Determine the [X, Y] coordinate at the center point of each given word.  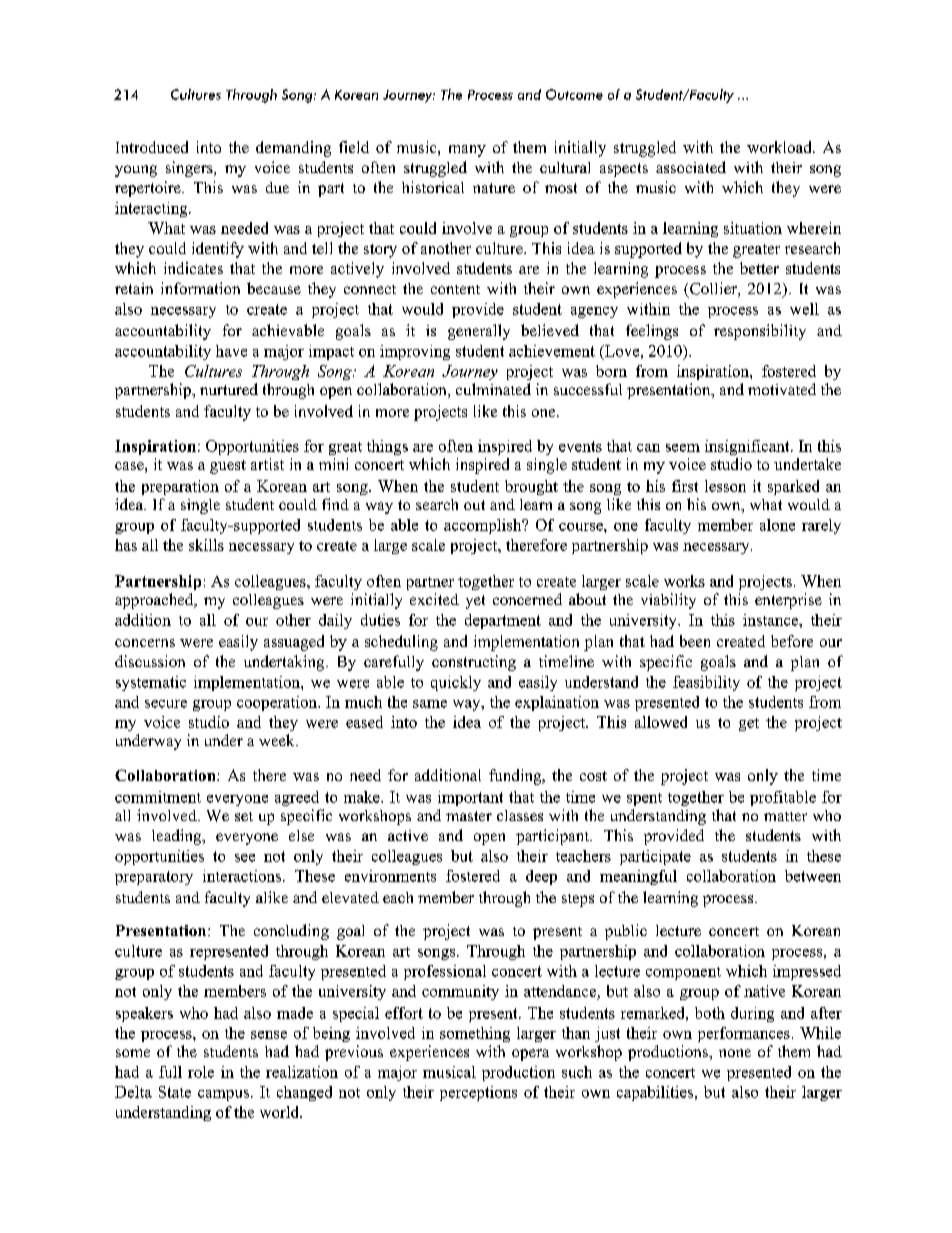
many [467, 151]
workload [780, 147]
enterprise [788, 601]
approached [155, 601]
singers [190, 169]
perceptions [478, 1093]
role [201, 1072]
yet [475, 602]
